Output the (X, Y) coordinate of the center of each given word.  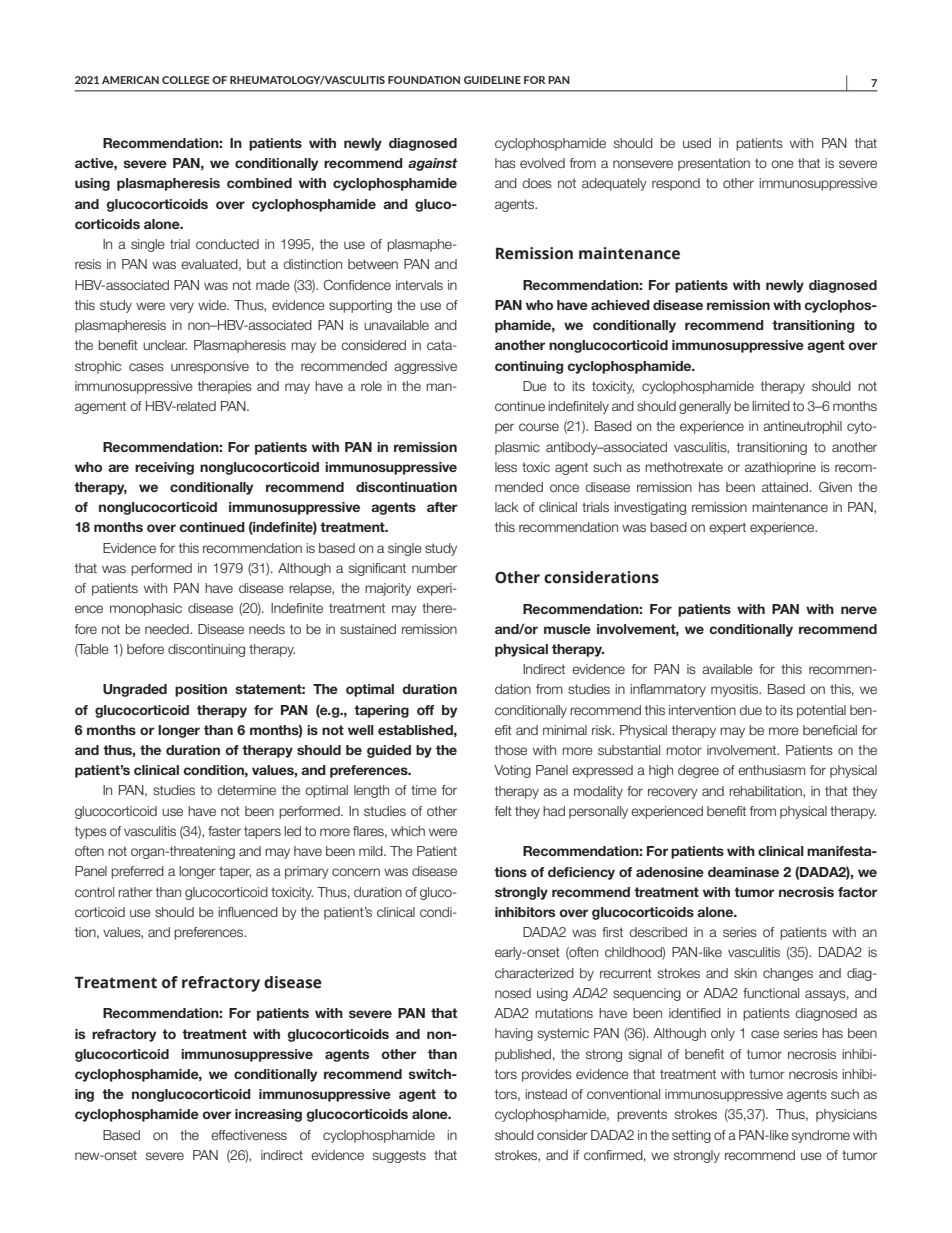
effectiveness (249, 1135)
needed (168, 629)
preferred (137, 872)
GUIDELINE (492, 80)
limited (771, 406)
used (697, 143)
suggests (399, 1156)
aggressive (425, 367)
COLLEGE (186, 80)
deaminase (743, 872)
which (408, 831)
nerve (859, 610)
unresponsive (210, 367)
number (434, 568)
